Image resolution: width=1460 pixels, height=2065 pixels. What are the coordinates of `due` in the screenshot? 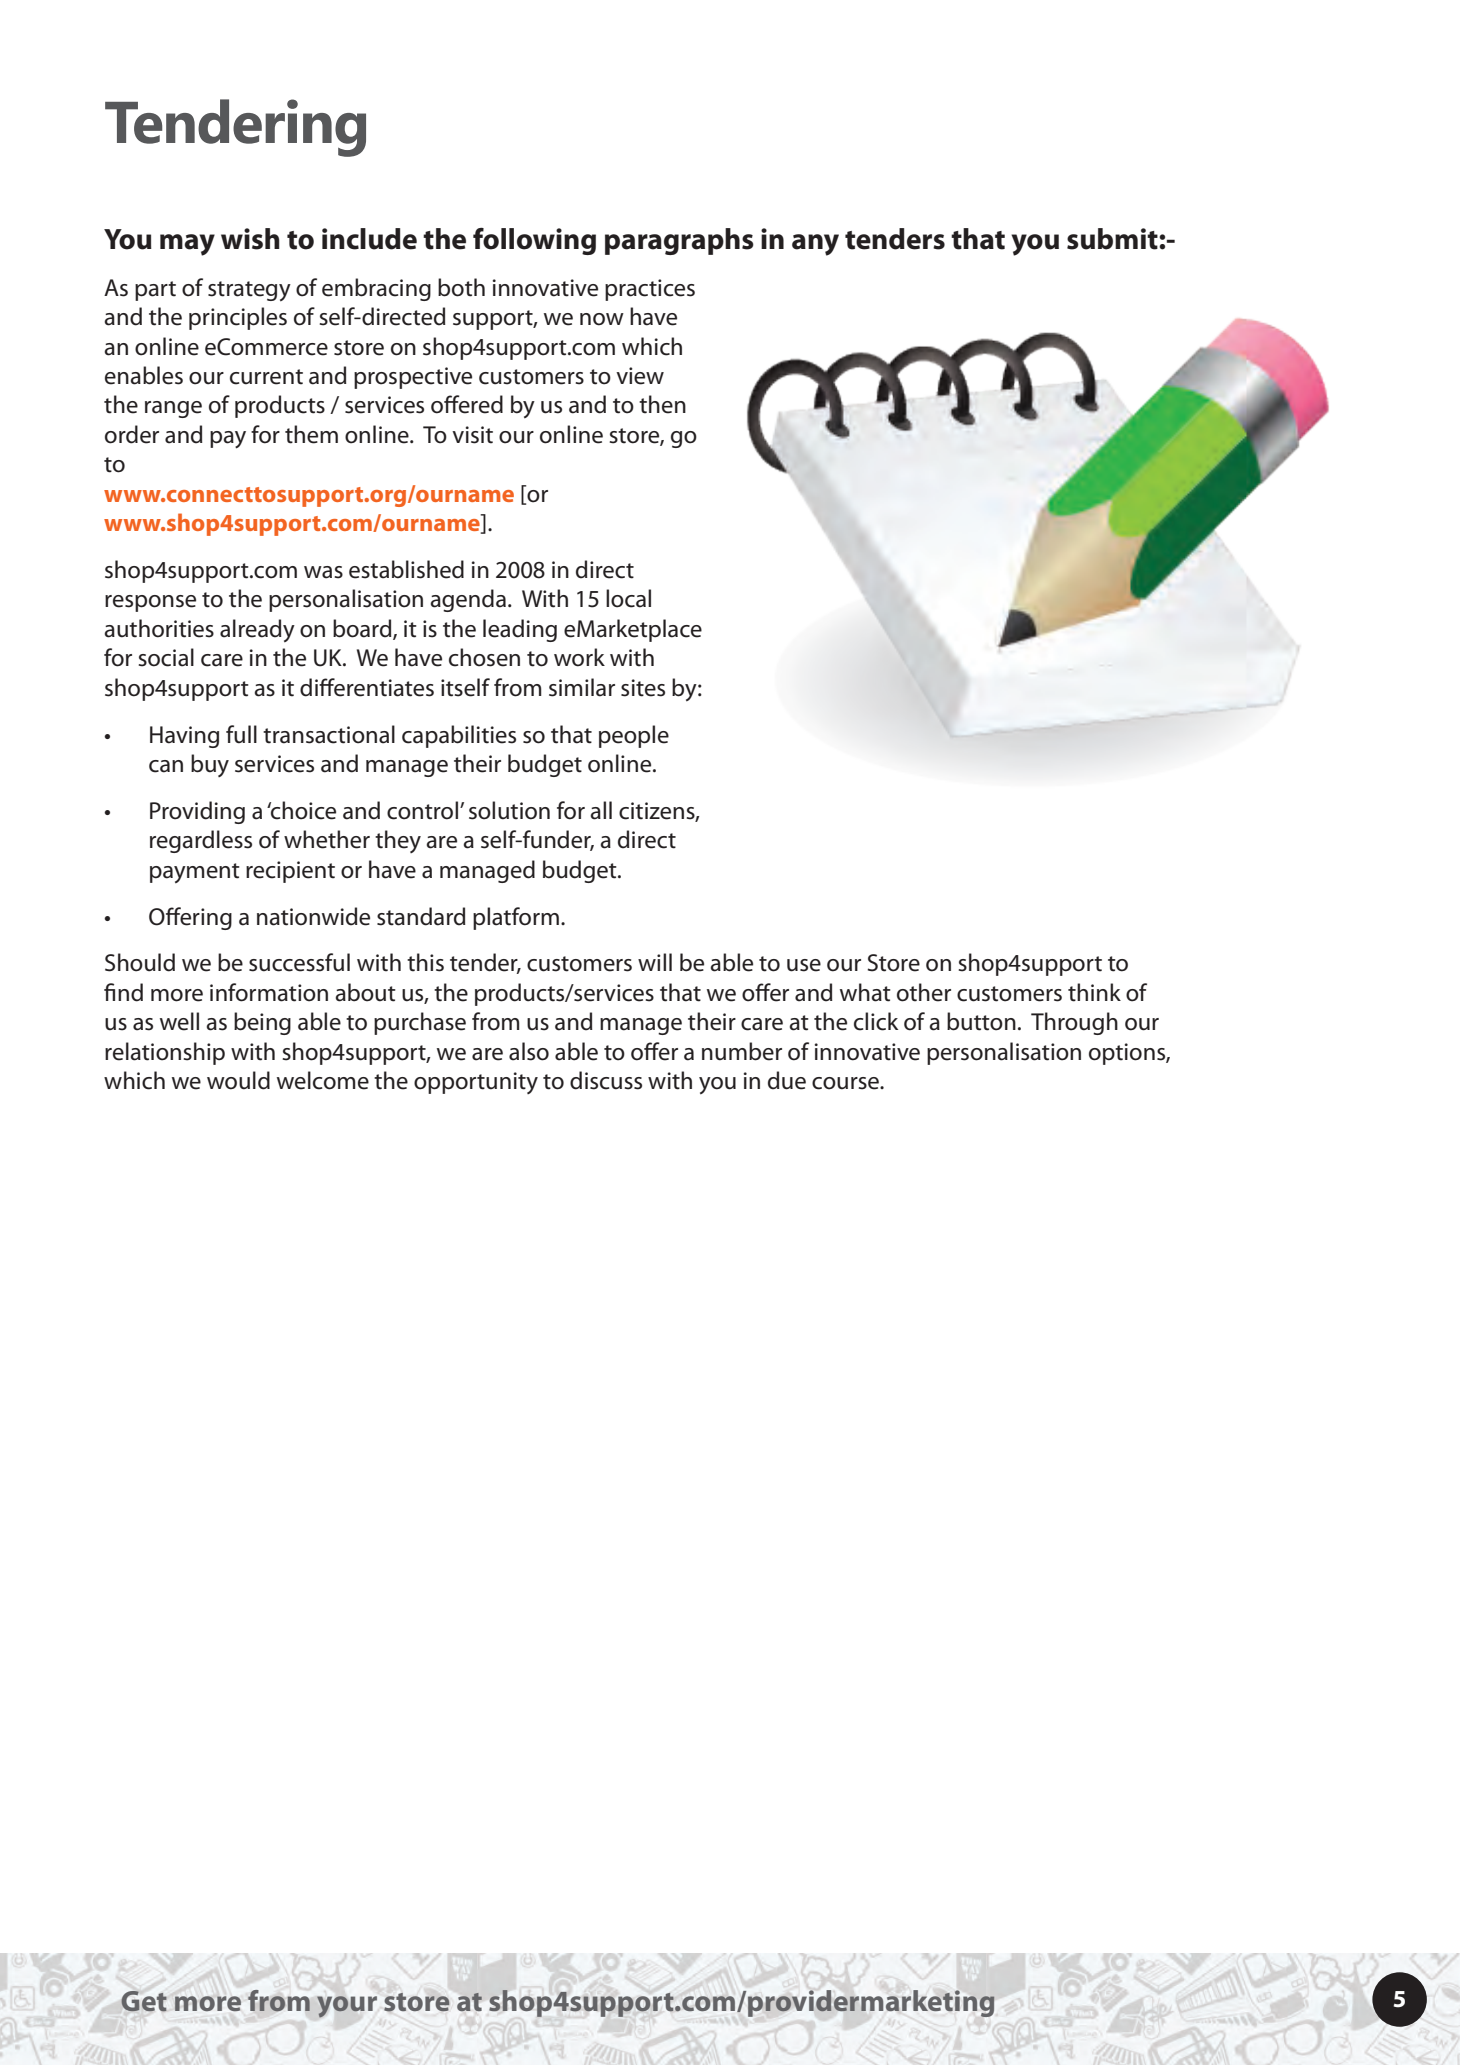 It's located at (787, 1080).
